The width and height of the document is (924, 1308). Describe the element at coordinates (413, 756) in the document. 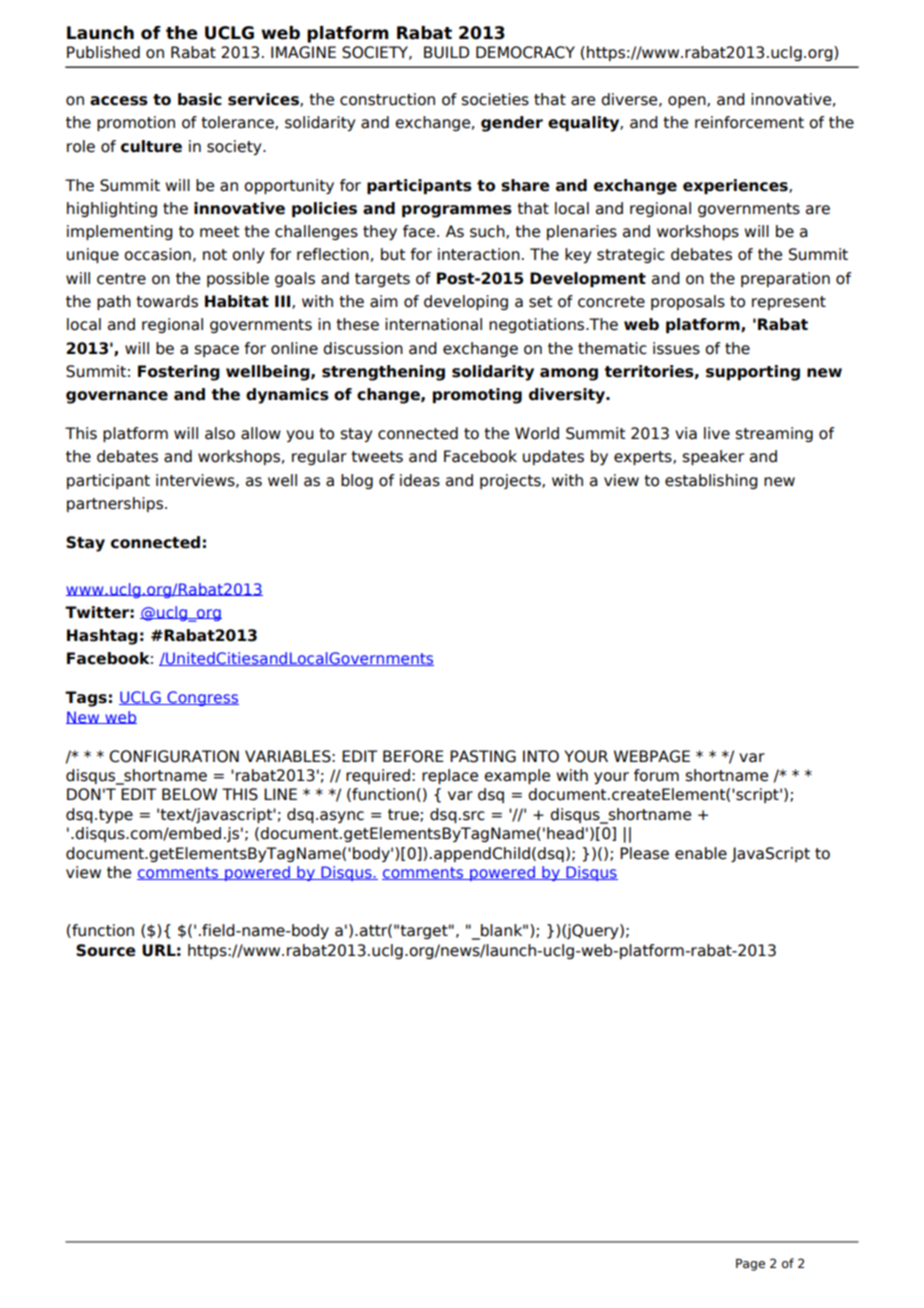

I see `BEFORE` at that location.
